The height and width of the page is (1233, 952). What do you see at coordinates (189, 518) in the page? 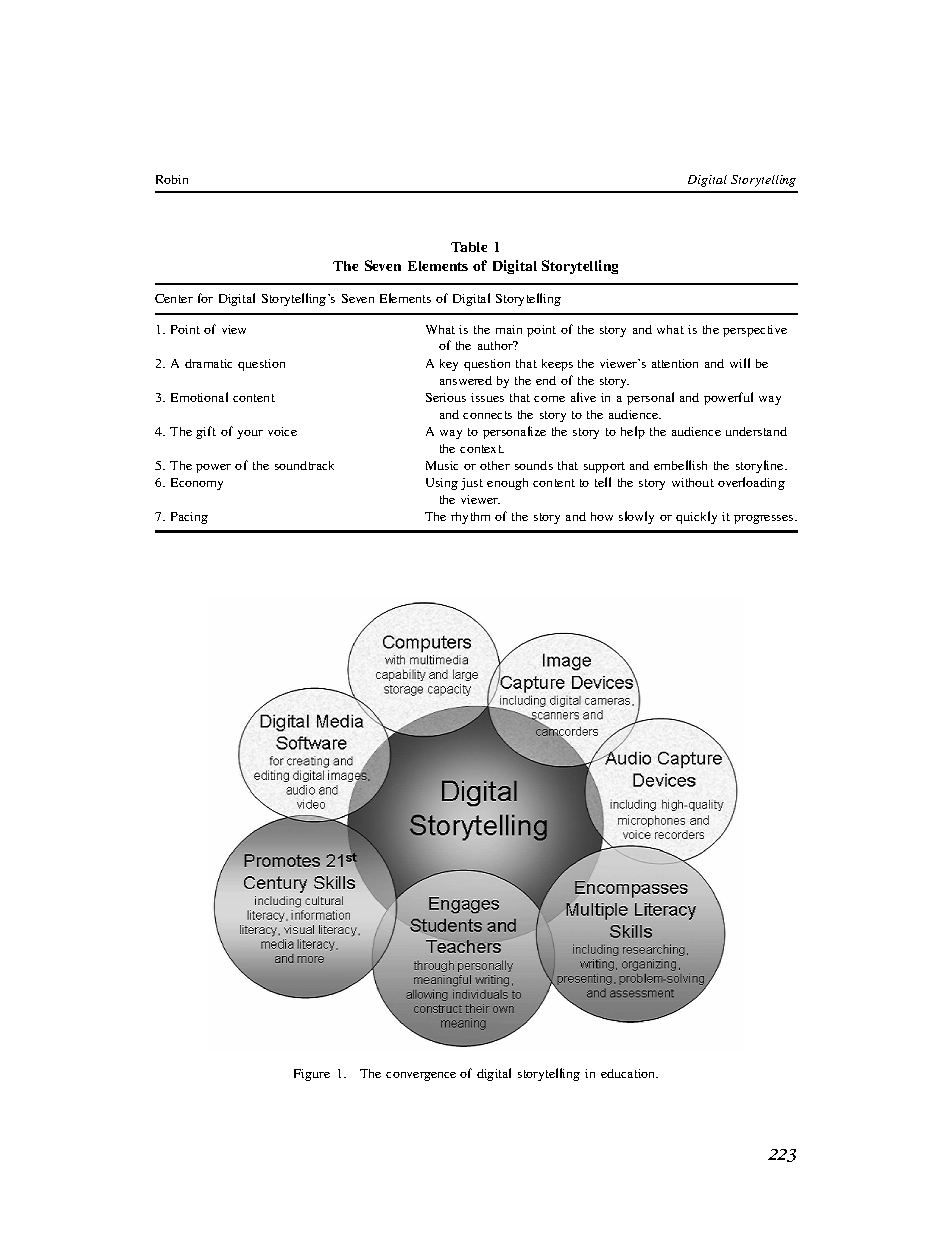
I see `Pacing` at bounding box center [189, 518].
